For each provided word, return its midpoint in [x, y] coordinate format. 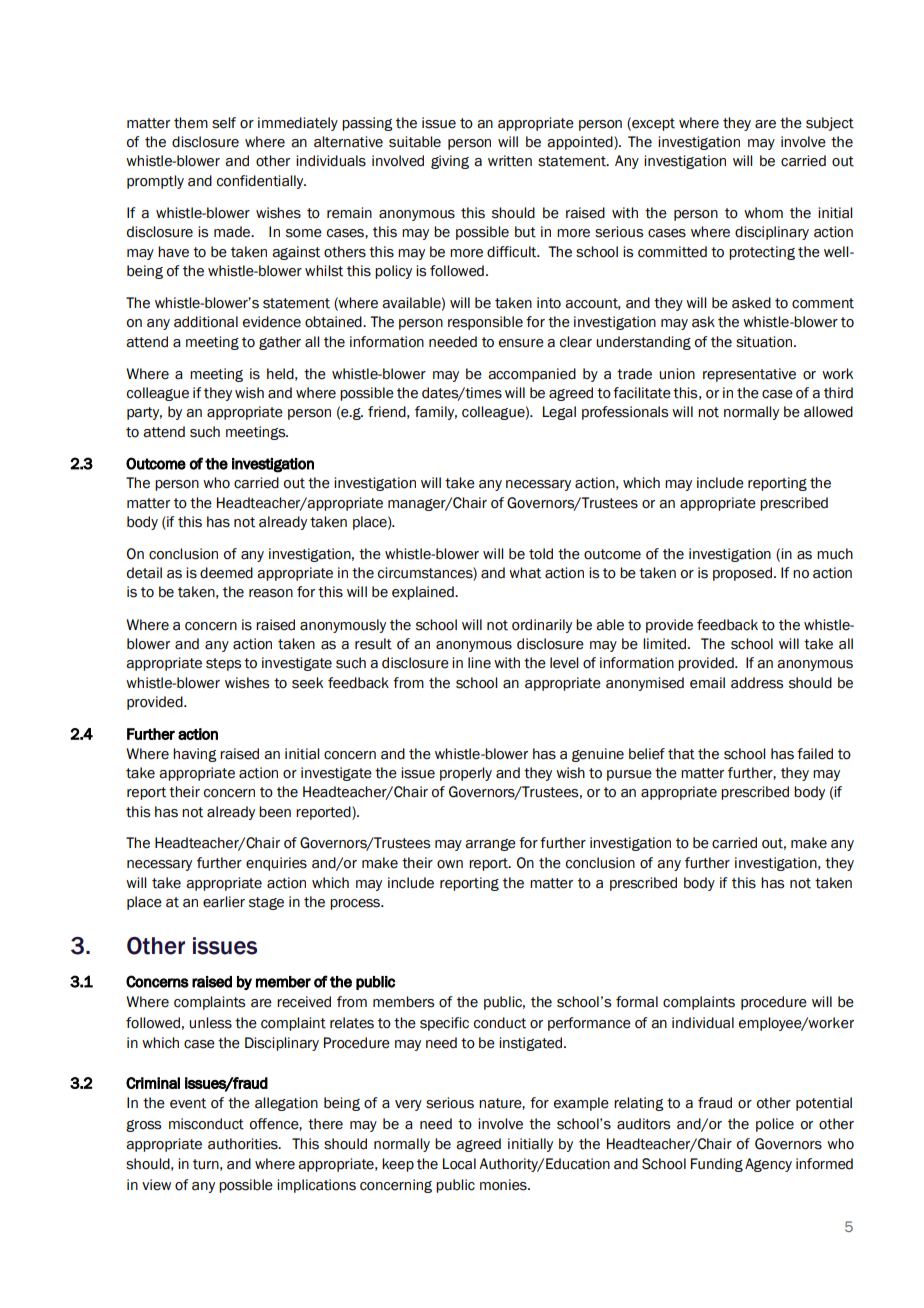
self [224, 123]
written [510, 161]
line [479, 663]
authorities [244, 1144]
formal [637, 1002]
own [450, 864]
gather [280, 343]
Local [459, 1164]
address [757, 683]
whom [763, 213]
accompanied [532, 375]
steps [223, 664]
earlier [224, 902]
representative [749, 375]
